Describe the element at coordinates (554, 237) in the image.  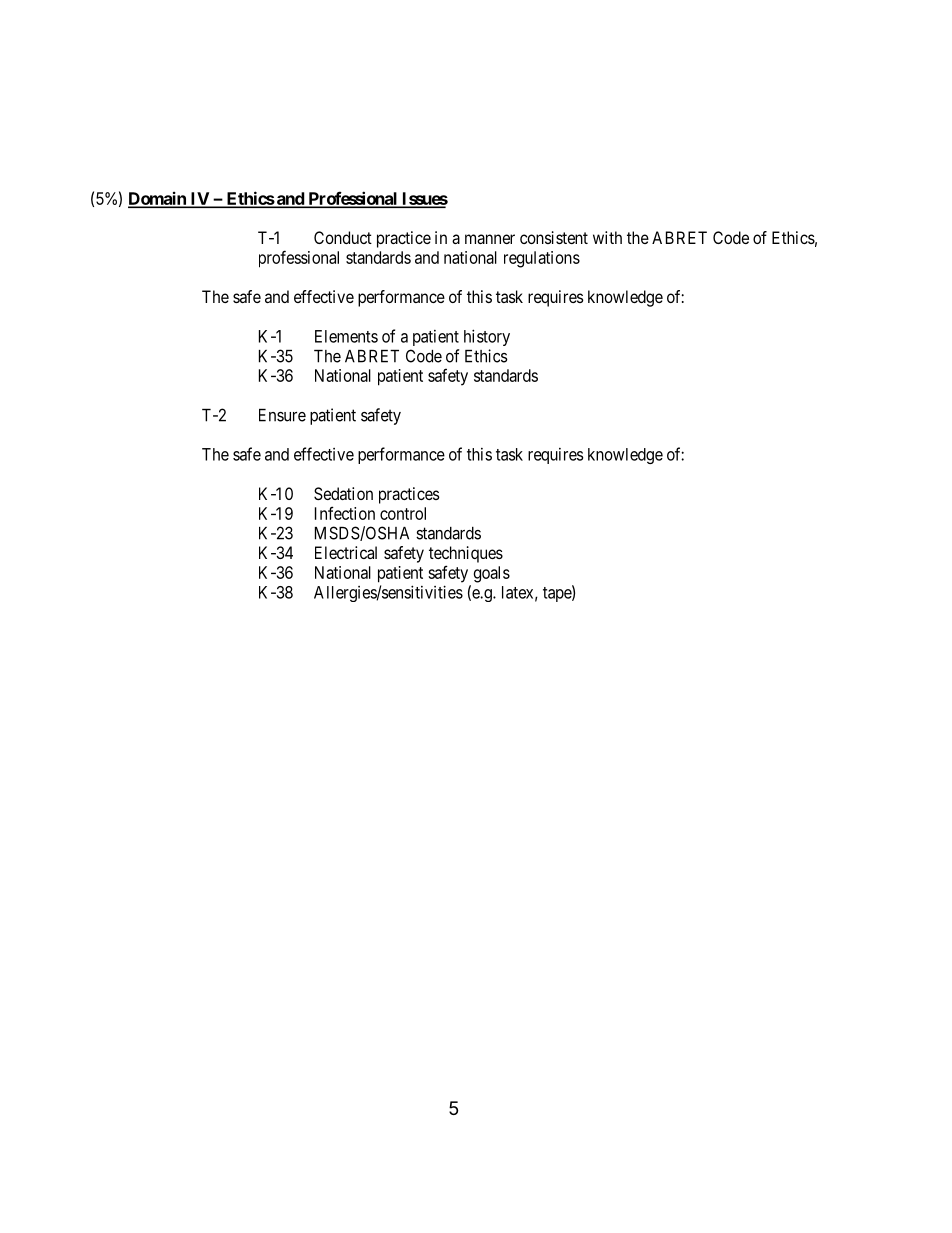
I see `consistent` at that location.
